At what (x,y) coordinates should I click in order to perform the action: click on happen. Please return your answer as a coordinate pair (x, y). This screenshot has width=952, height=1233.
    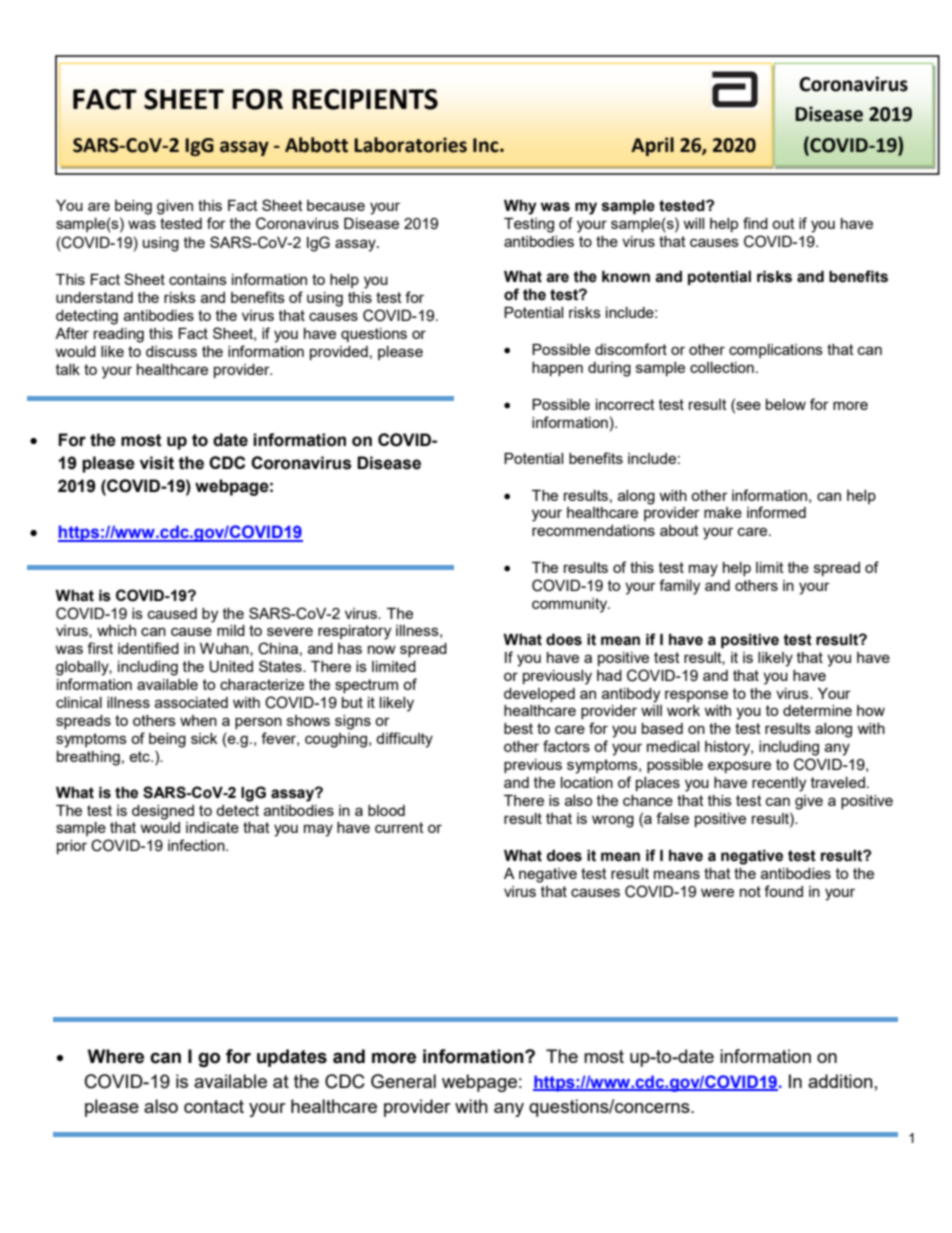
    Looking at the image, I should click on (557, 369).
